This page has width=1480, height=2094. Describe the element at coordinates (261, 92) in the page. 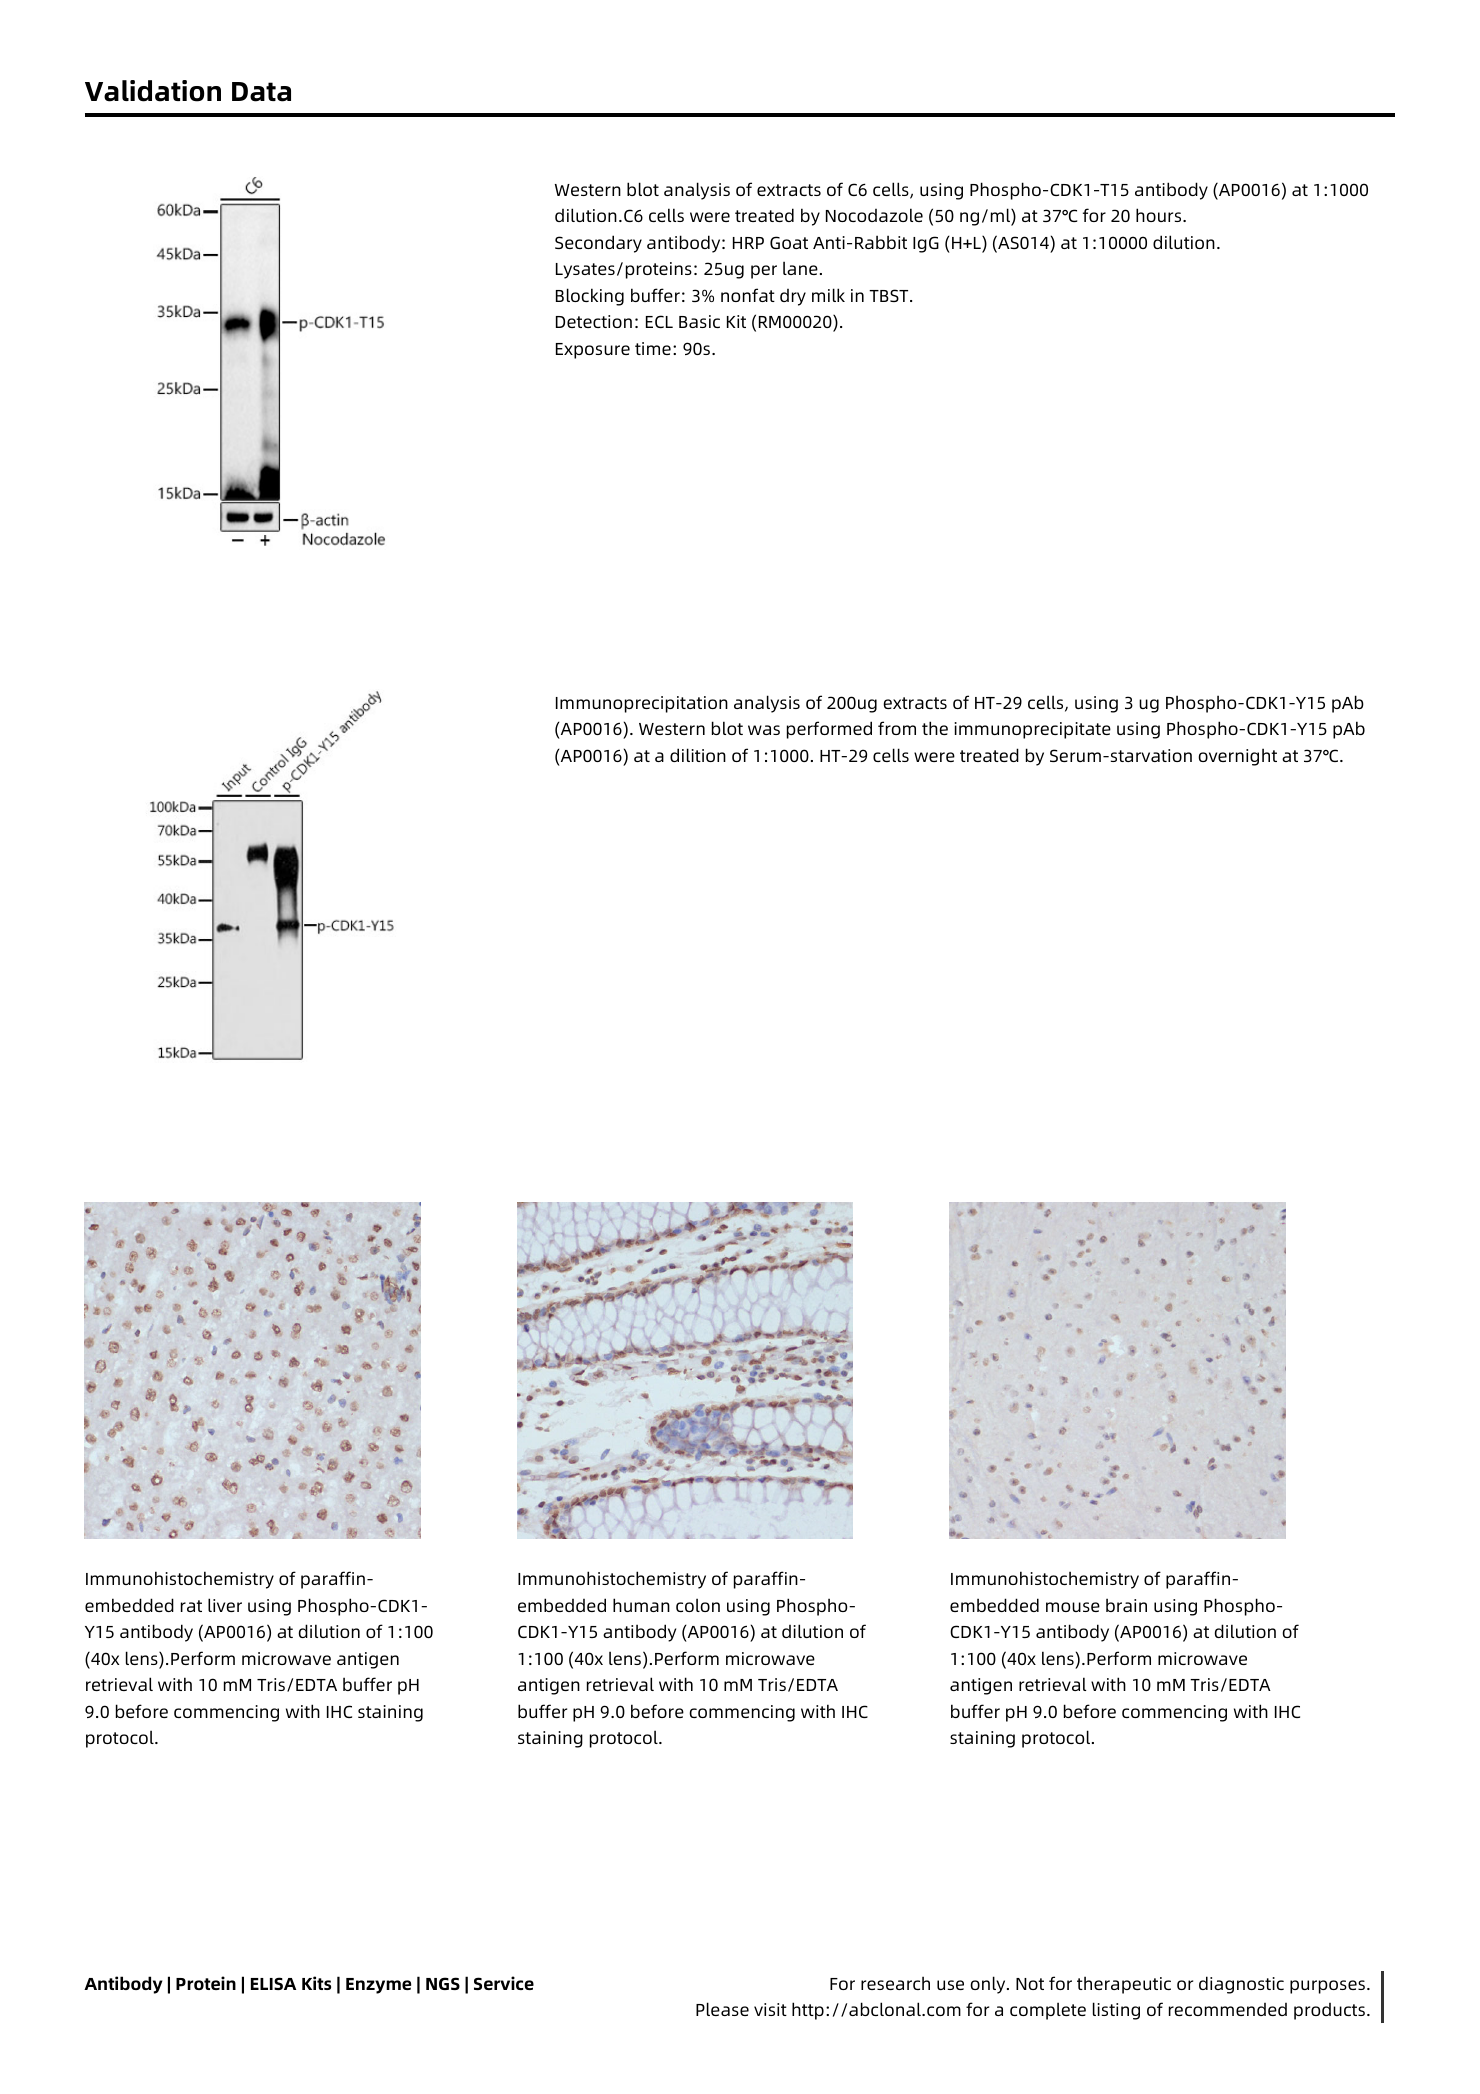

I see `Data` at that location.
